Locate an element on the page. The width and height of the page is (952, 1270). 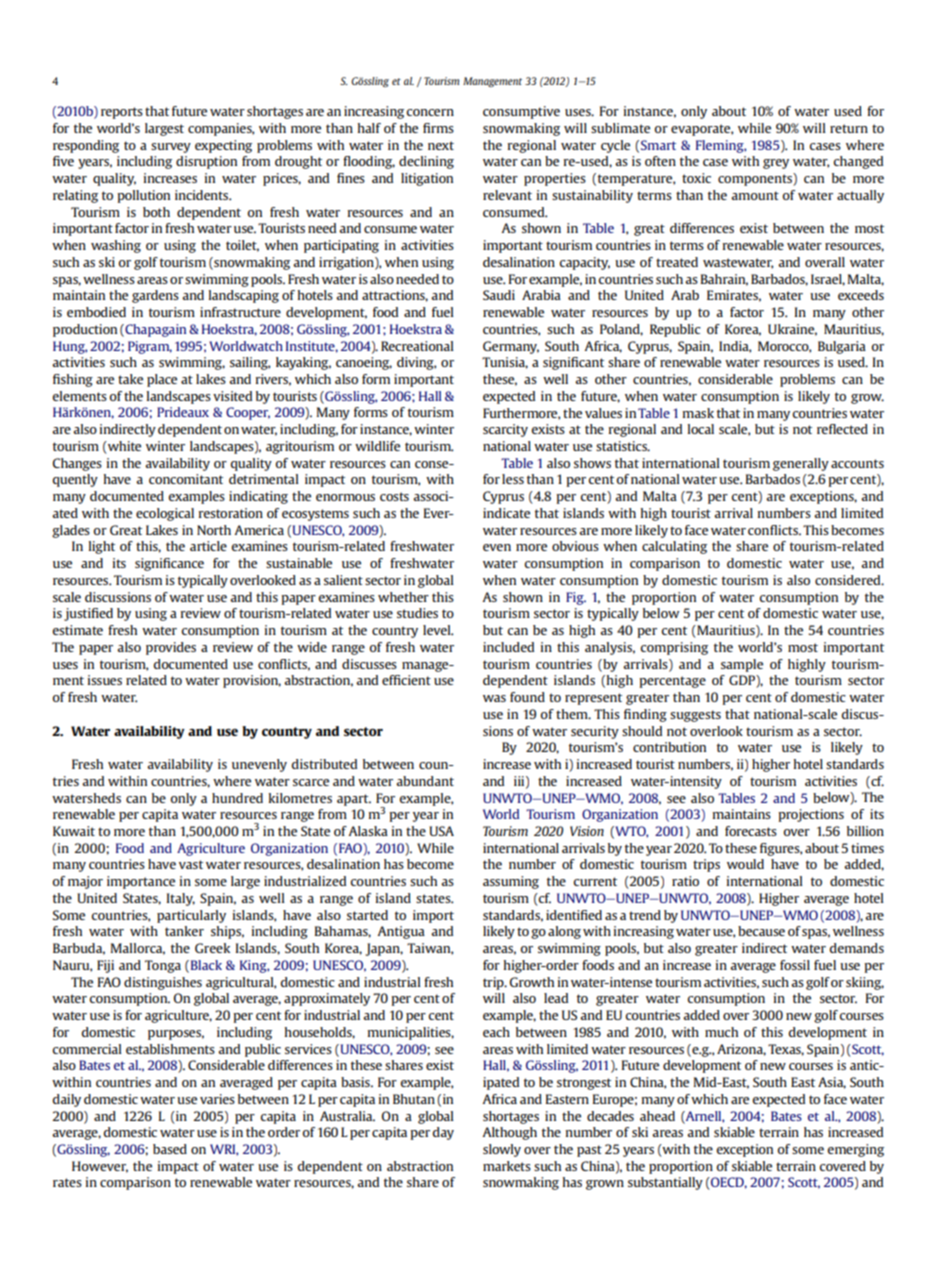
provides is located at coordinates (171, 648).
